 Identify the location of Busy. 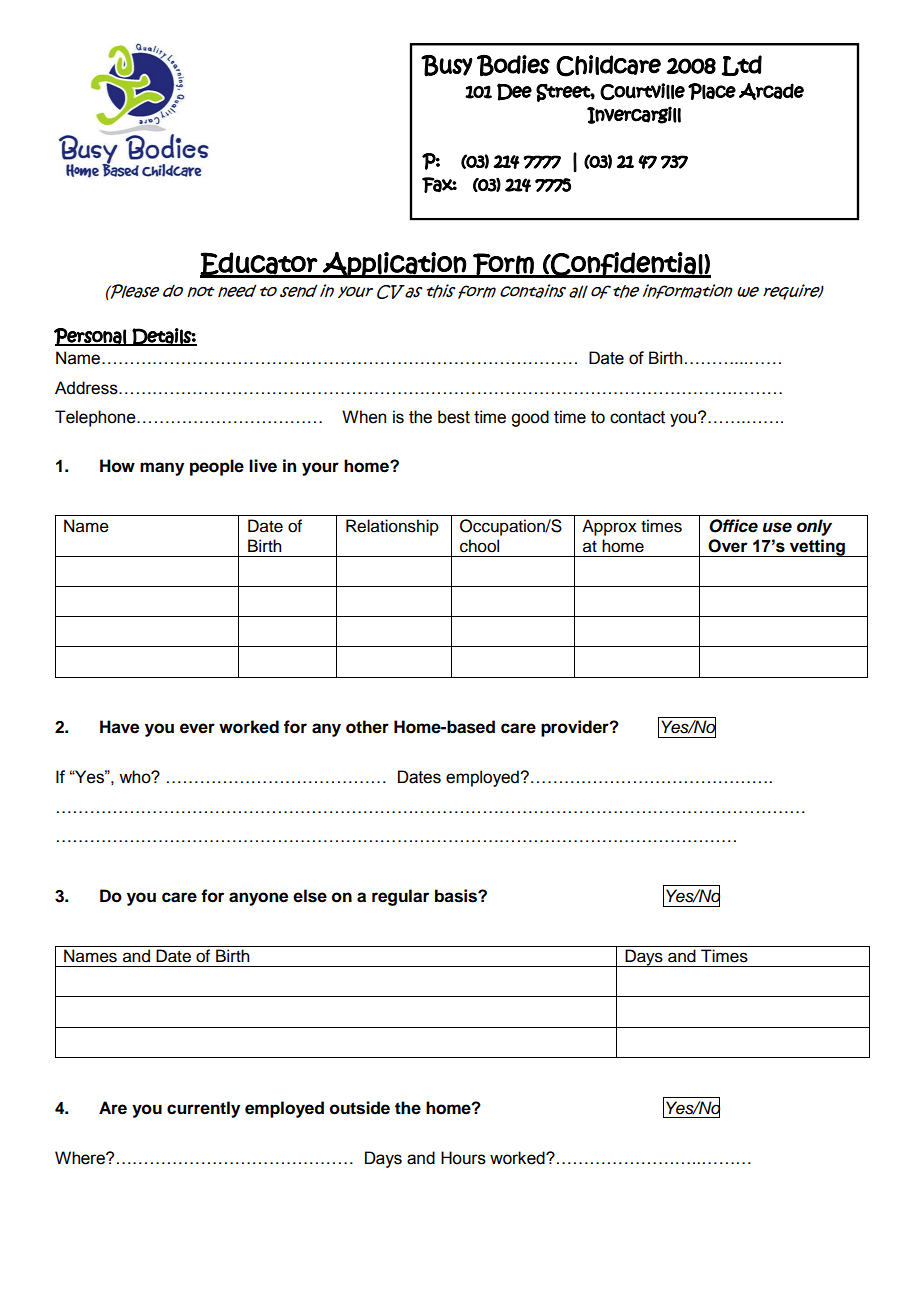
(447, 66).
